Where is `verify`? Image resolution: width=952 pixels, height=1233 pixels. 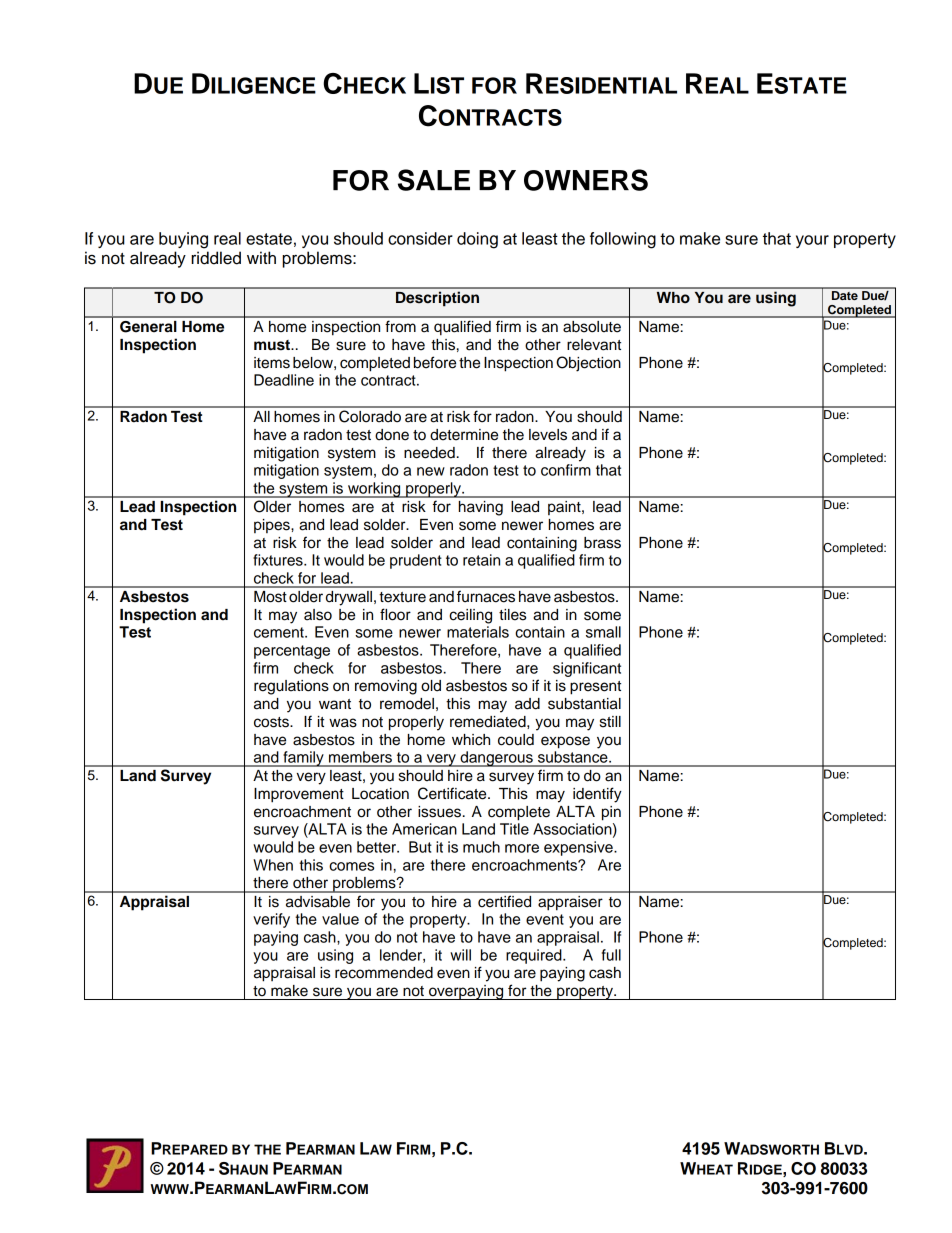 verify is located at coordinates (271, 920).
